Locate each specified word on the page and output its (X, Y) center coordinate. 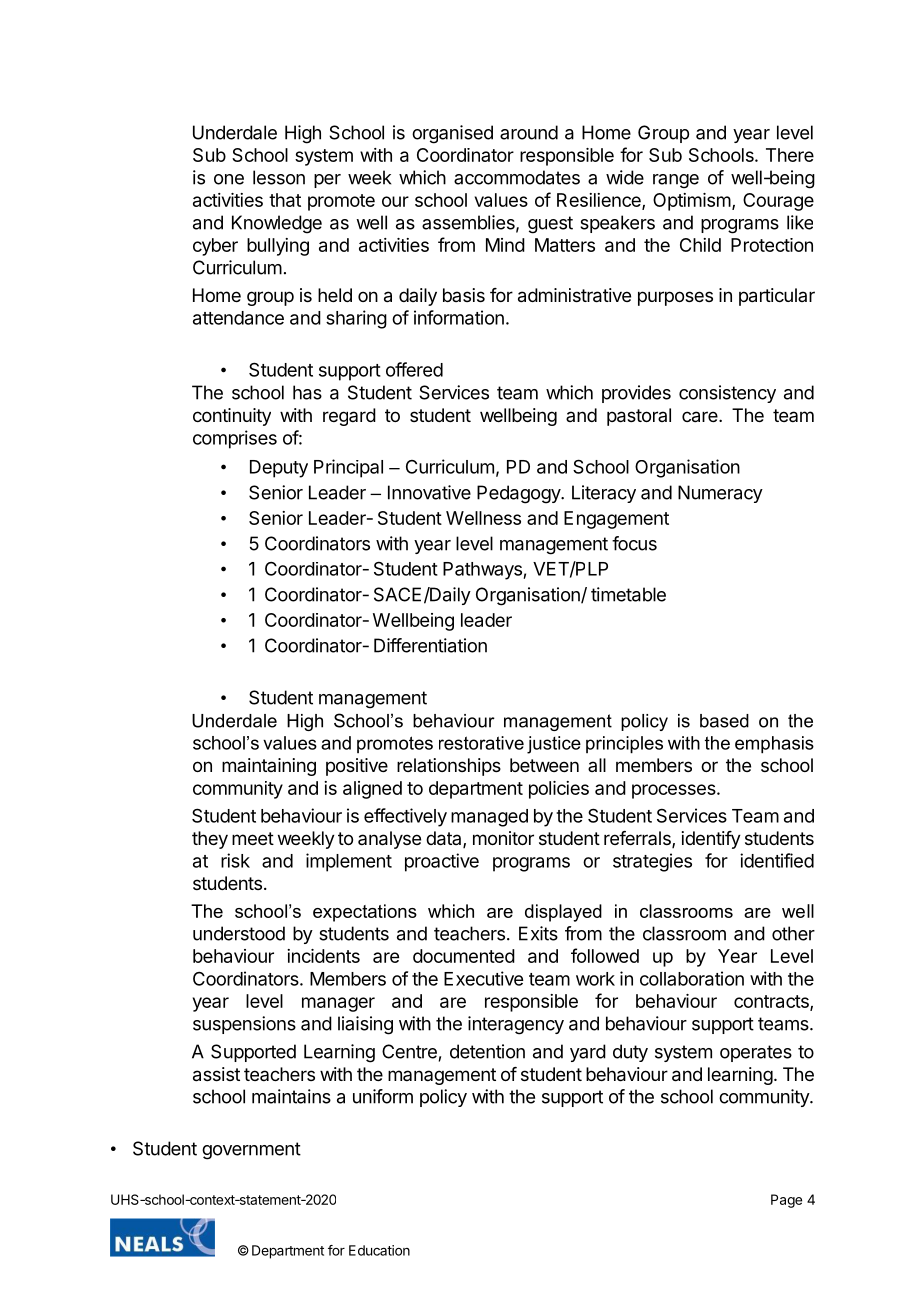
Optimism (692, 202)
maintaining (269, 767)
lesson (279, 177)
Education (379, 1250)
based (724, 721)
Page (786, 1201)
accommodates (517, 177)
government (251, 1151)
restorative (481, 743)
